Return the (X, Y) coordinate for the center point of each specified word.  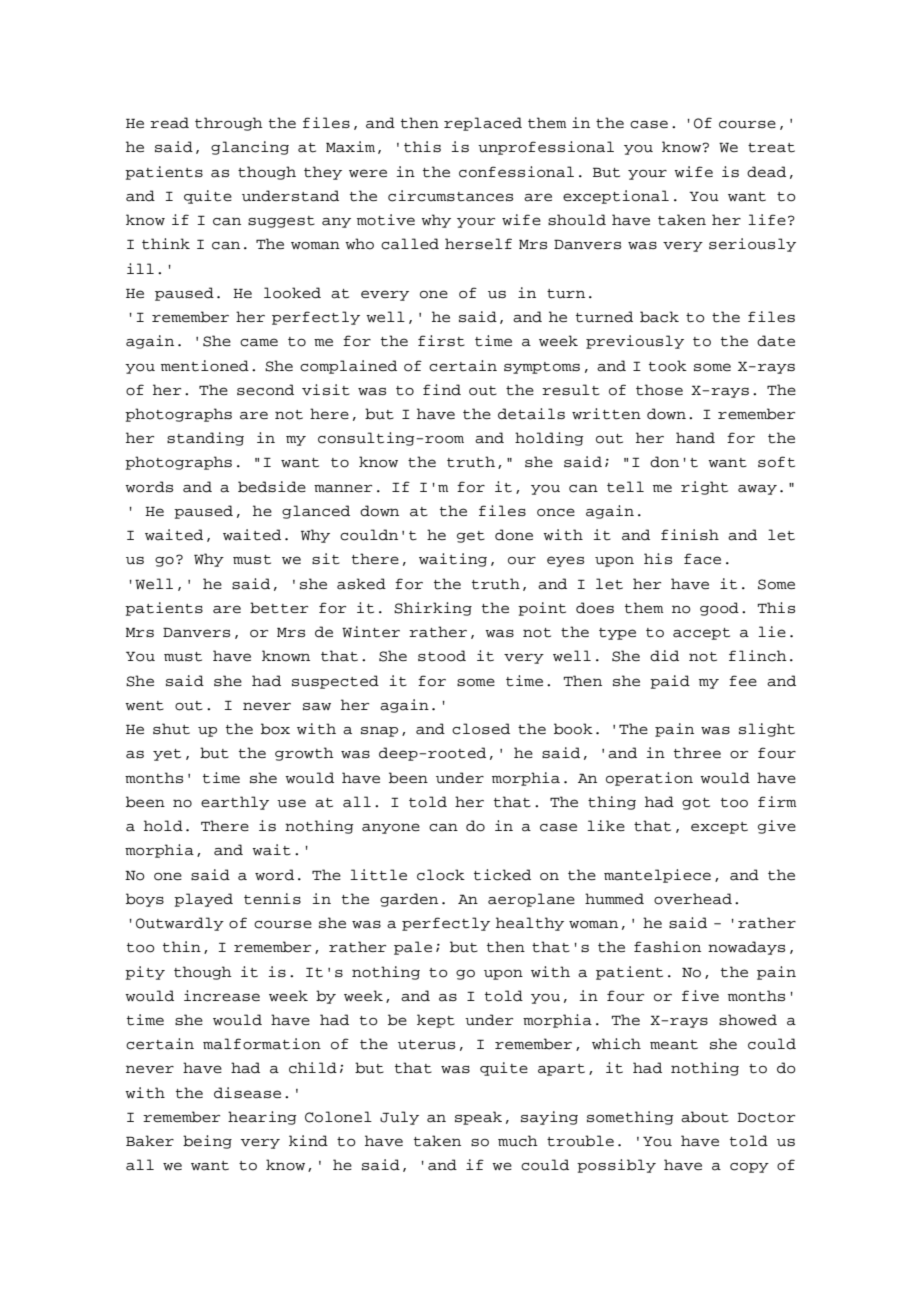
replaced (483, 124)
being (207, 1142)
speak (478, 1118)
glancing (250, 148)
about (705, 1117)
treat (771, 148)
